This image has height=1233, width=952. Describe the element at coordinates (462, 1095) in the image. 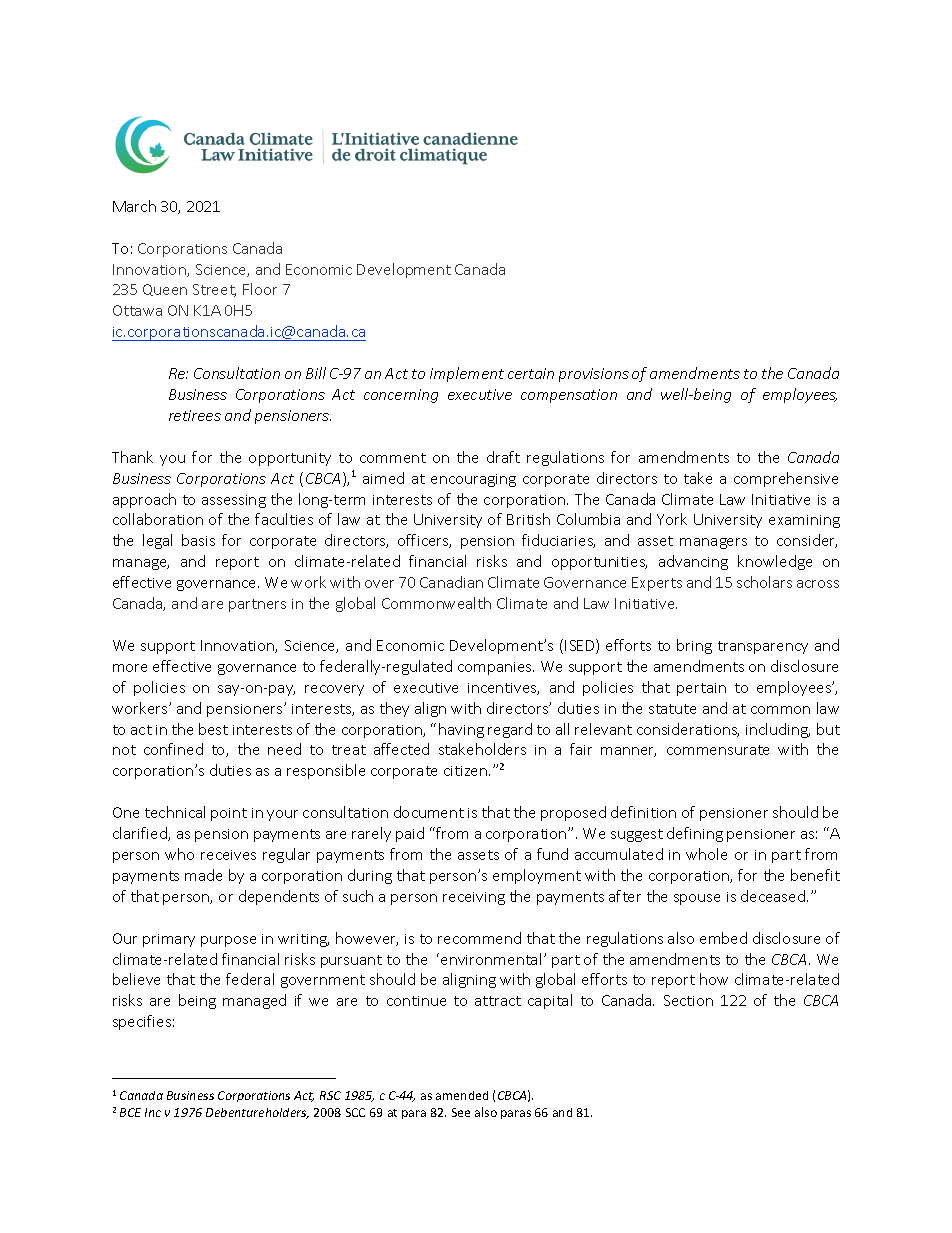

I see `amended` at that location.
